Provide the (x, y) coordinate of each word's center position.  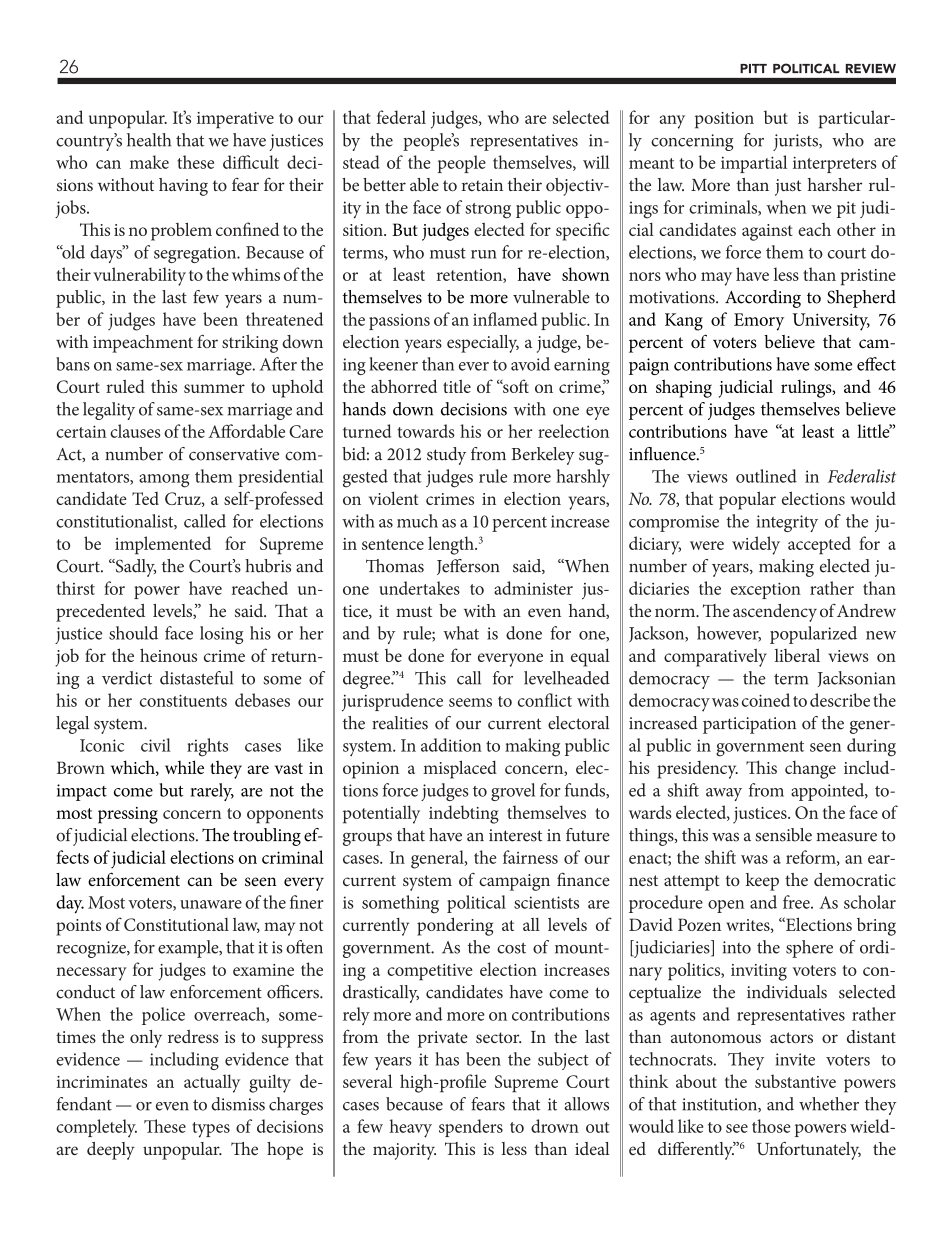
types (211, 1130)
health (149, 140)
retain (482, 185)
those (771, 1126)
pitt (753, 68)
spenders (471, 1128)
